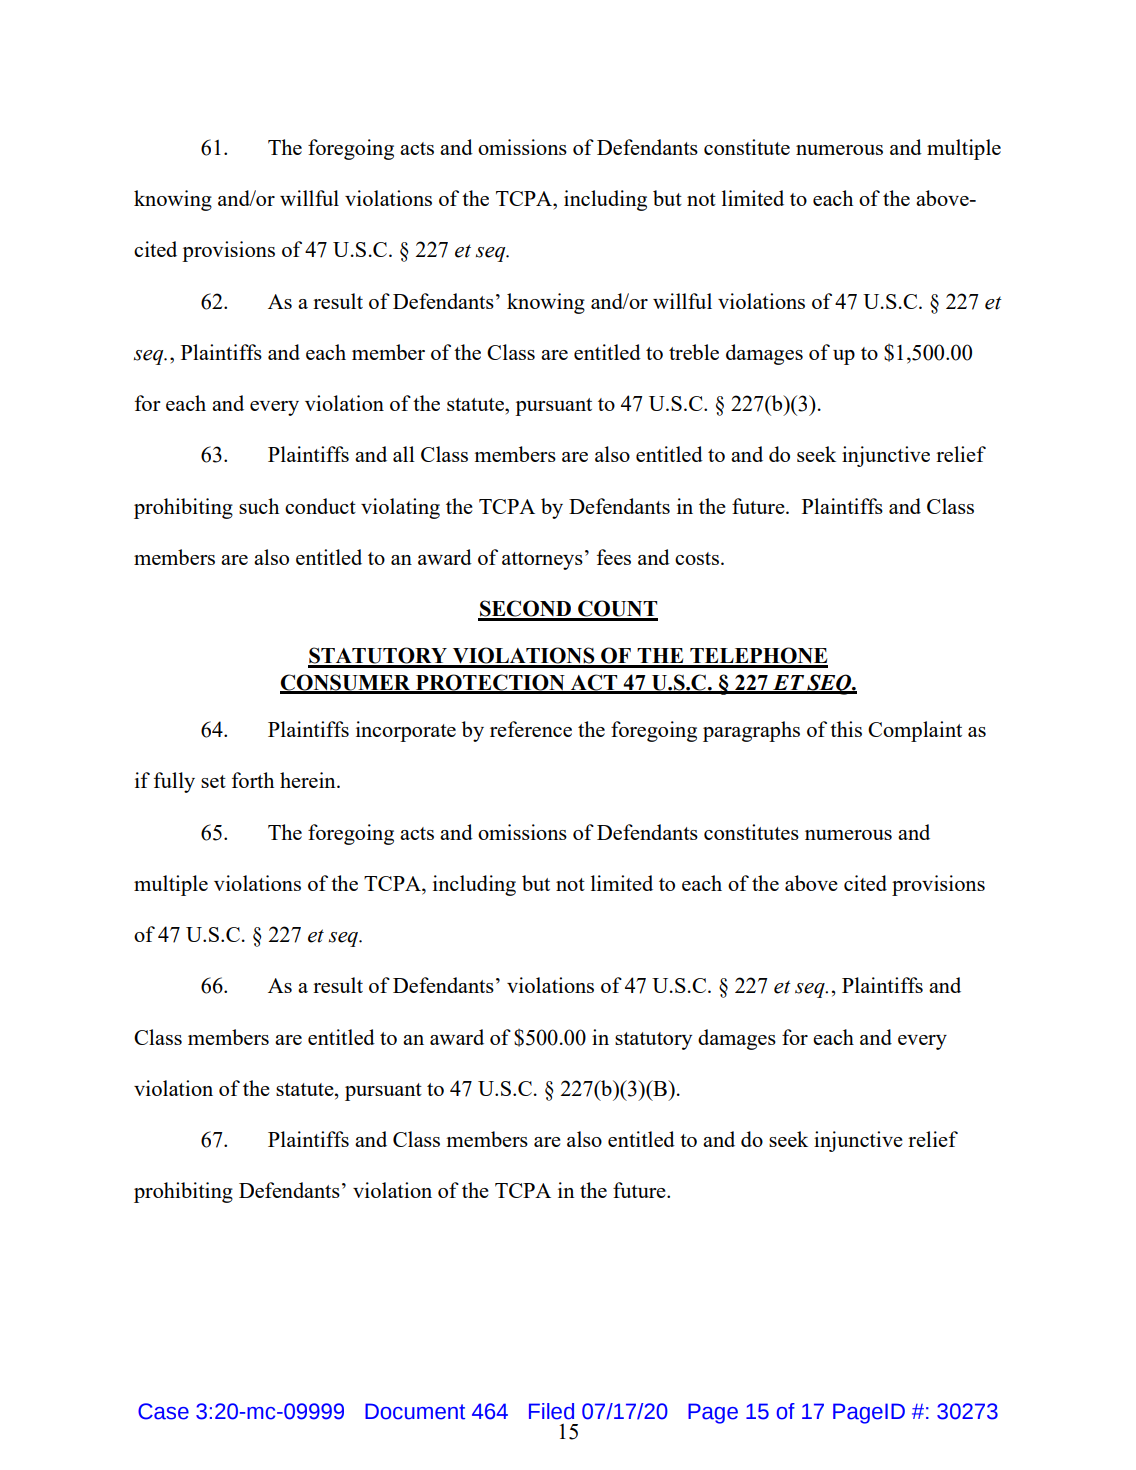 This screenshot has height=1470, width=1136. I want to click on Document, so click(415, 1411).
